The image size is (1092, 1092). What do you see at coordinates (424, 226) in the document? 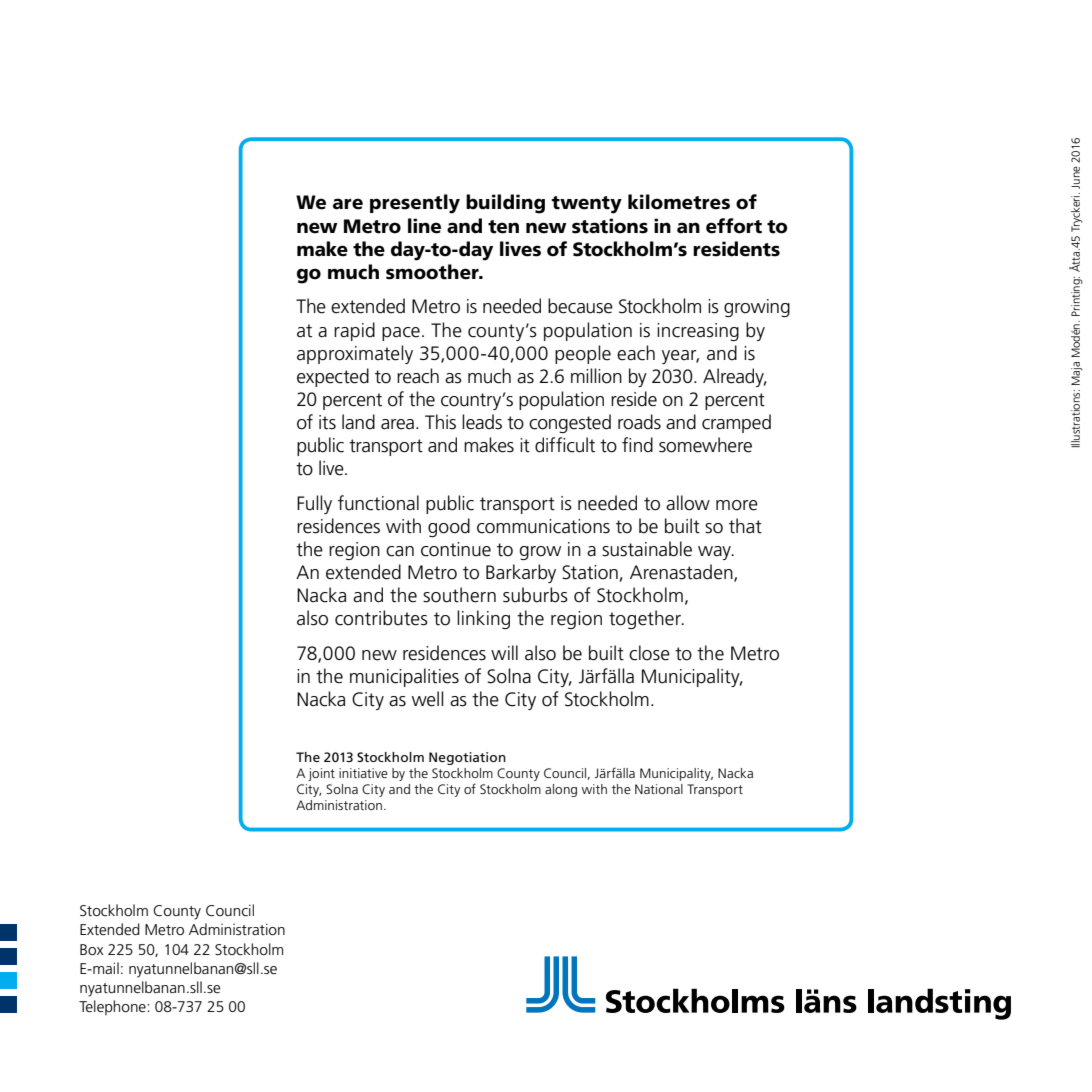
I see `line` at bounding box center [424, 226].
